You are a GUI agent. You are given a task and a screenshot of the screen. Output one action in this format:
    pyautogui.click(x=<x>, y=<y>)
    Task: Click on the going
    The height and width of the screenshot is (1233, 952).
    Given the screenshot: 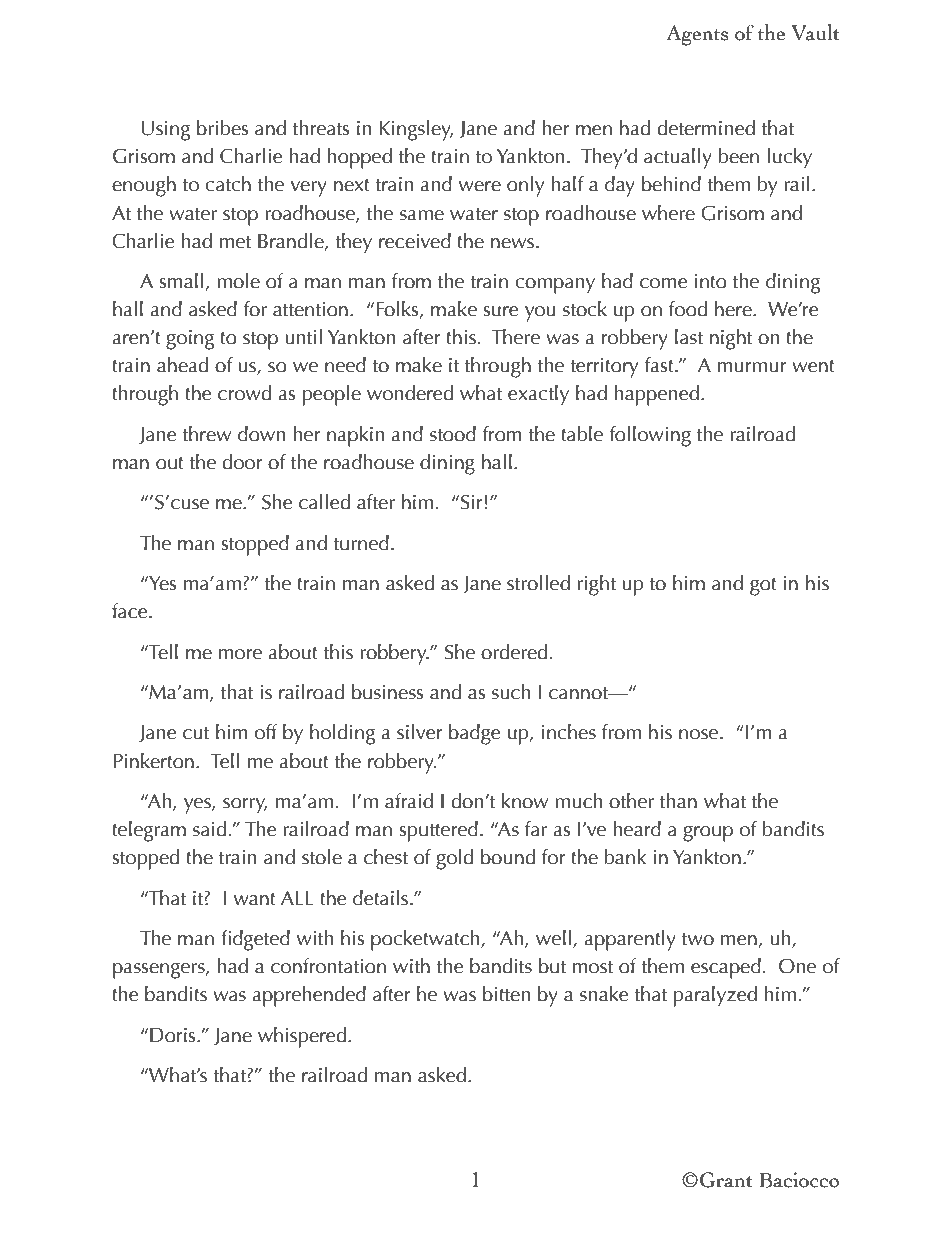 What is the action you would take?
    pyautogui.click(x=190, y=340)
